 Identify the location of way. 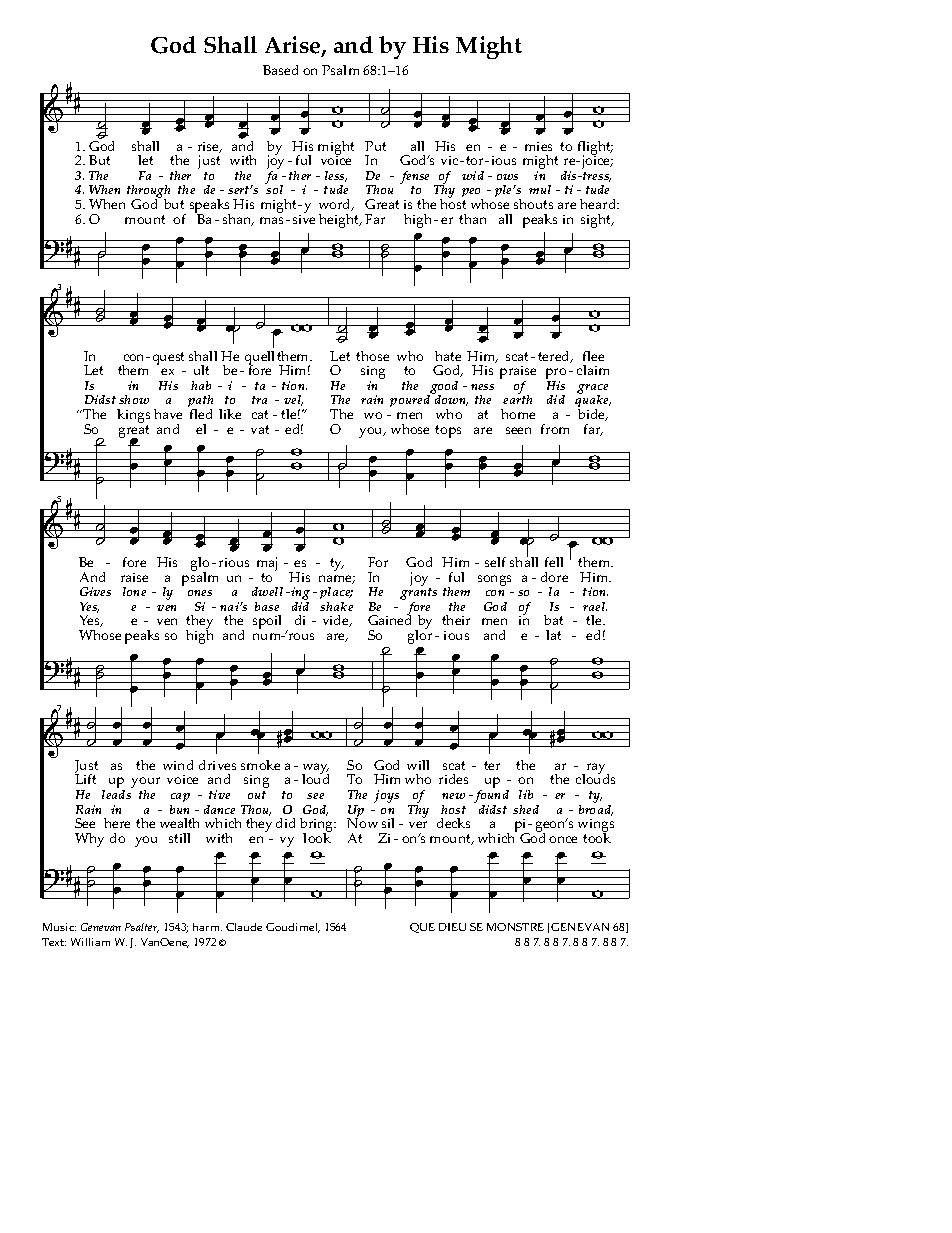
(315, 770).
